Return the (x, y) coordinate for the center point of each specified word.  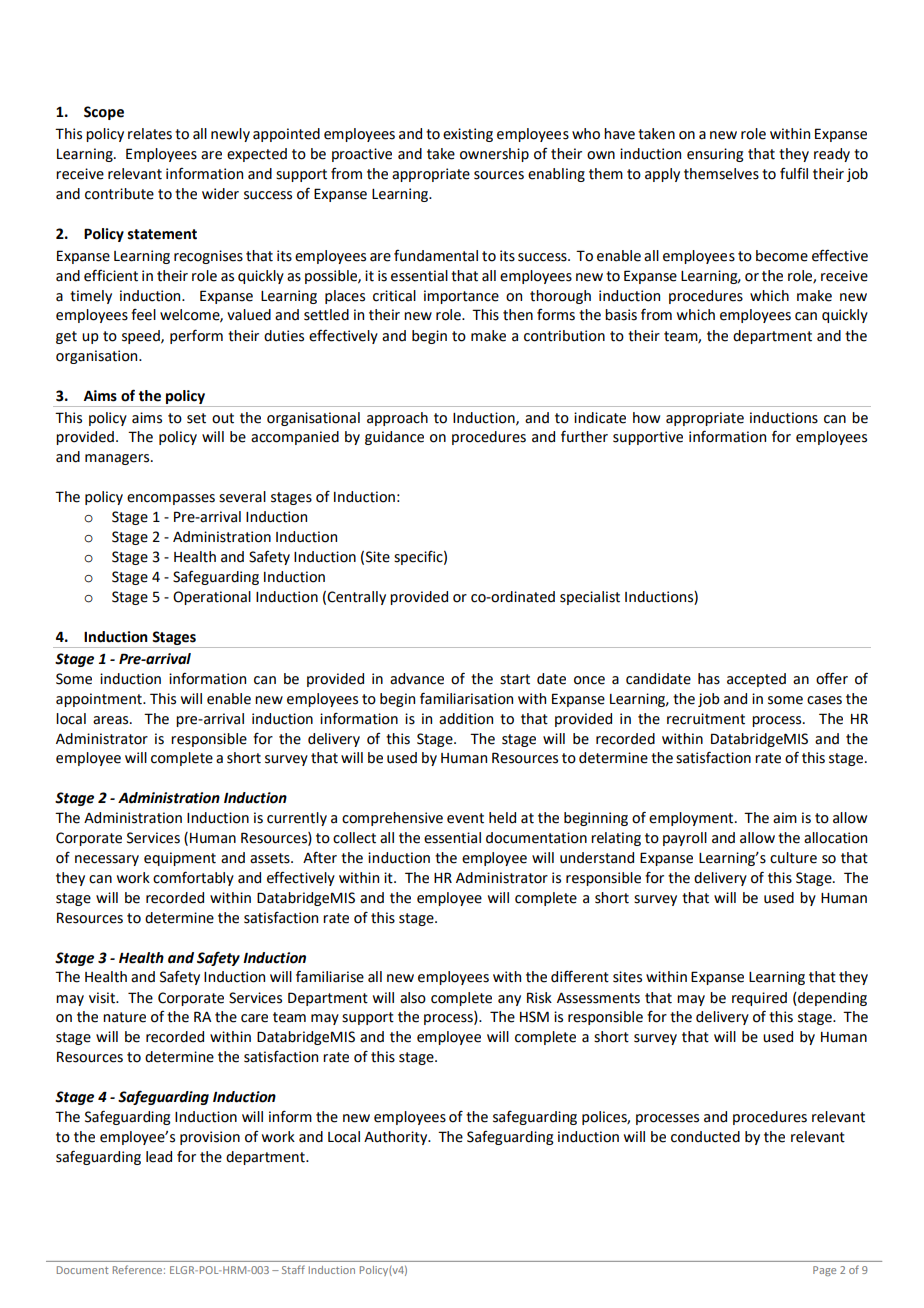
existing (468, 135)
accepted (756, 680)
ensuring (715, 155)
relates (150, 134)
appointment (100, 700)
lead (159, 1157)
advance (417, 679)
